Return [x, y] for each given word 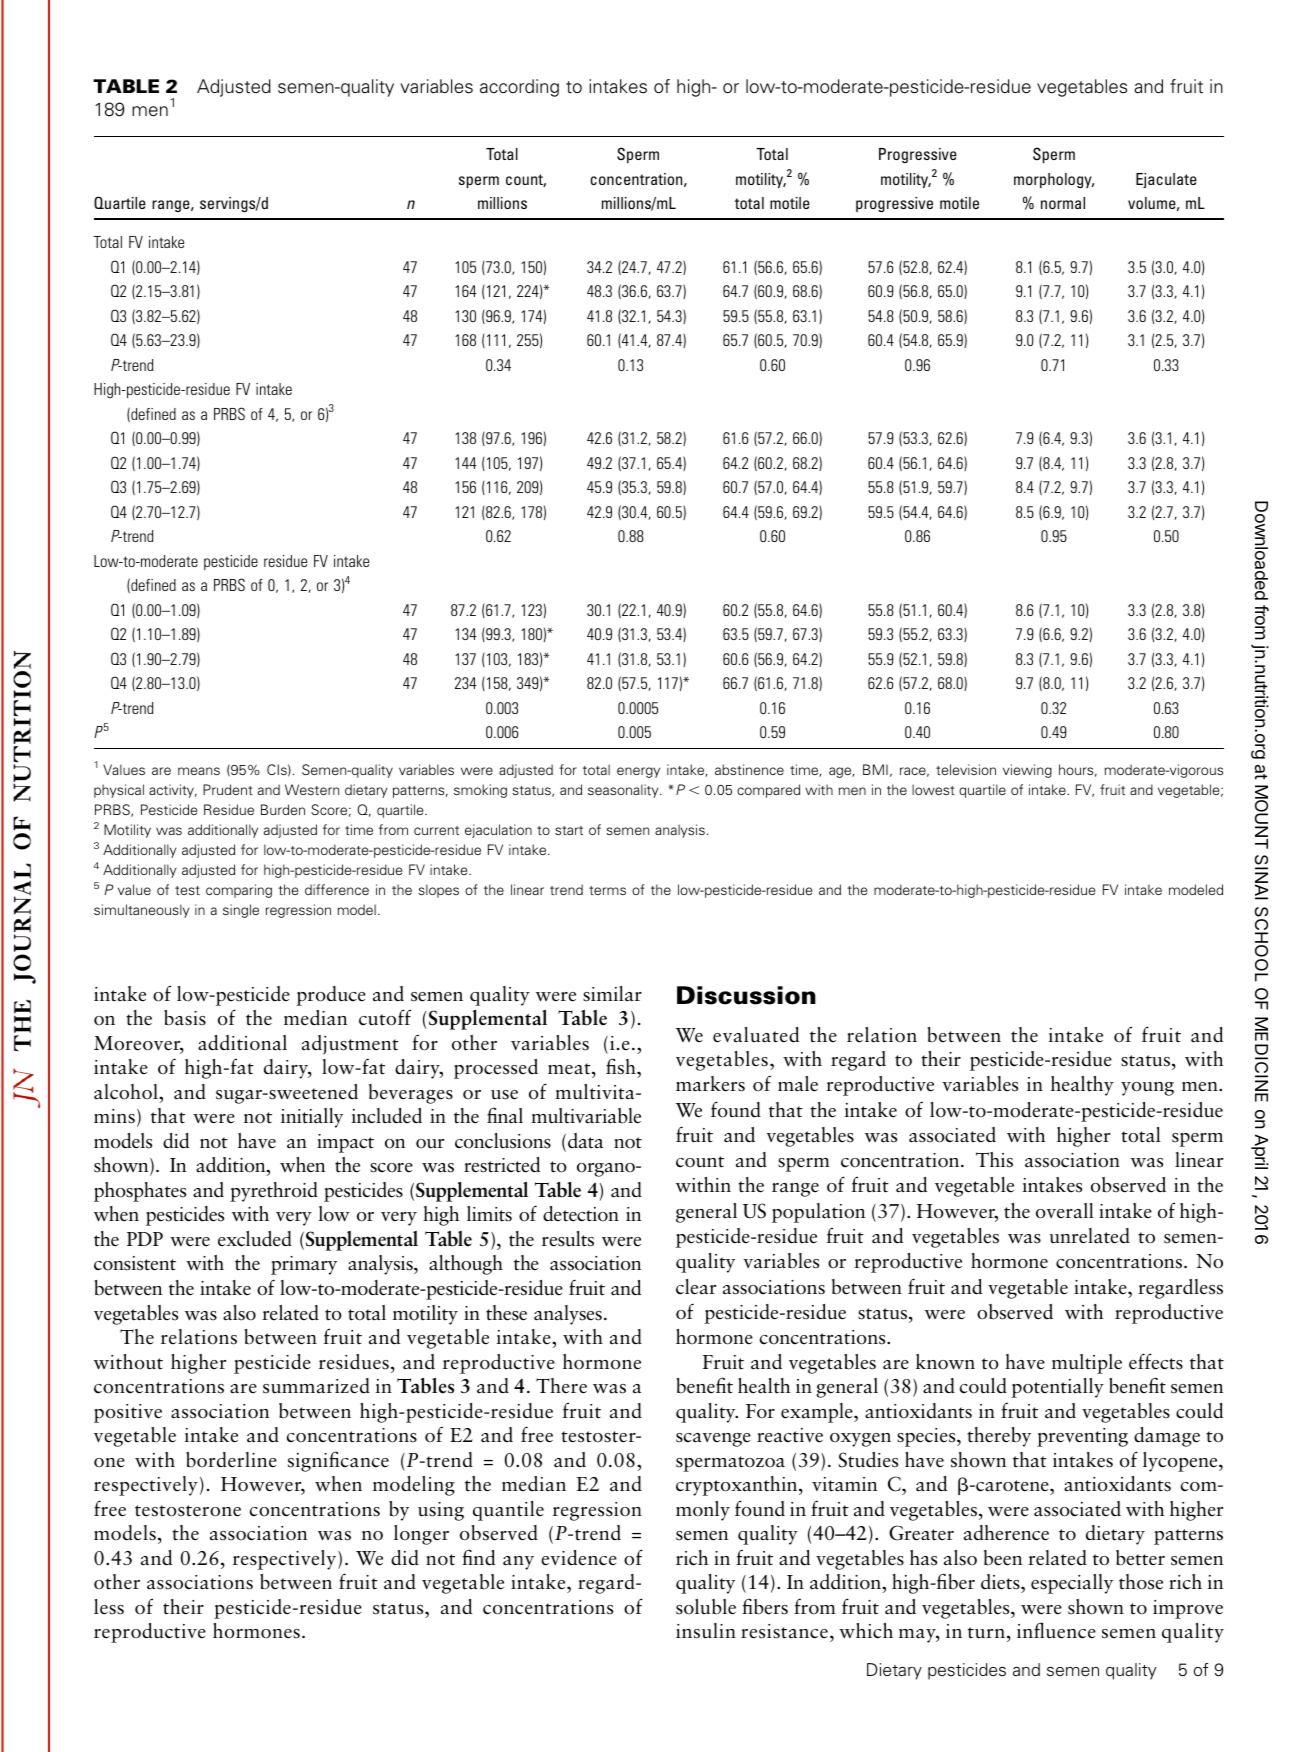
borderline [231, 1460]
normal [1063, 203]
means [199, 771]
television [966, 769]
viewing [1027, 771]
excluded [255, 1239]
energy [638, 772]
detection [581, 1214]
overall [1065, 1211]
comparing [239, 891]
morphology [1054, 180]
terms [607, 890]
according [519, 88]
